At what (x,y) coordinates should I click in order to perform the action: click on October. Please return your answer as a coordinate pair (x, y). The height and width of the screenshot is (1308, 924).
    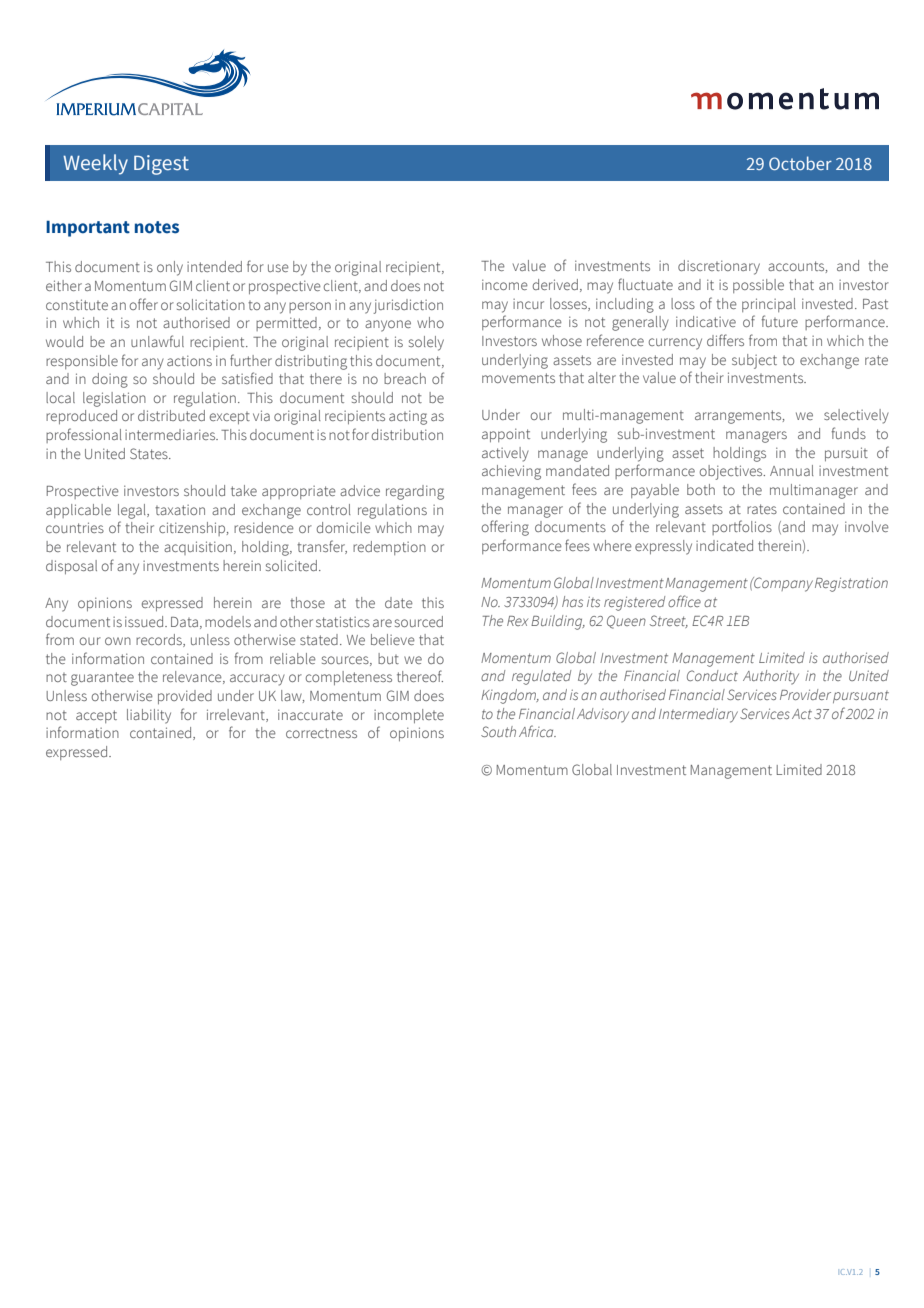
    Looking at the image, I should click on (800, 163).
